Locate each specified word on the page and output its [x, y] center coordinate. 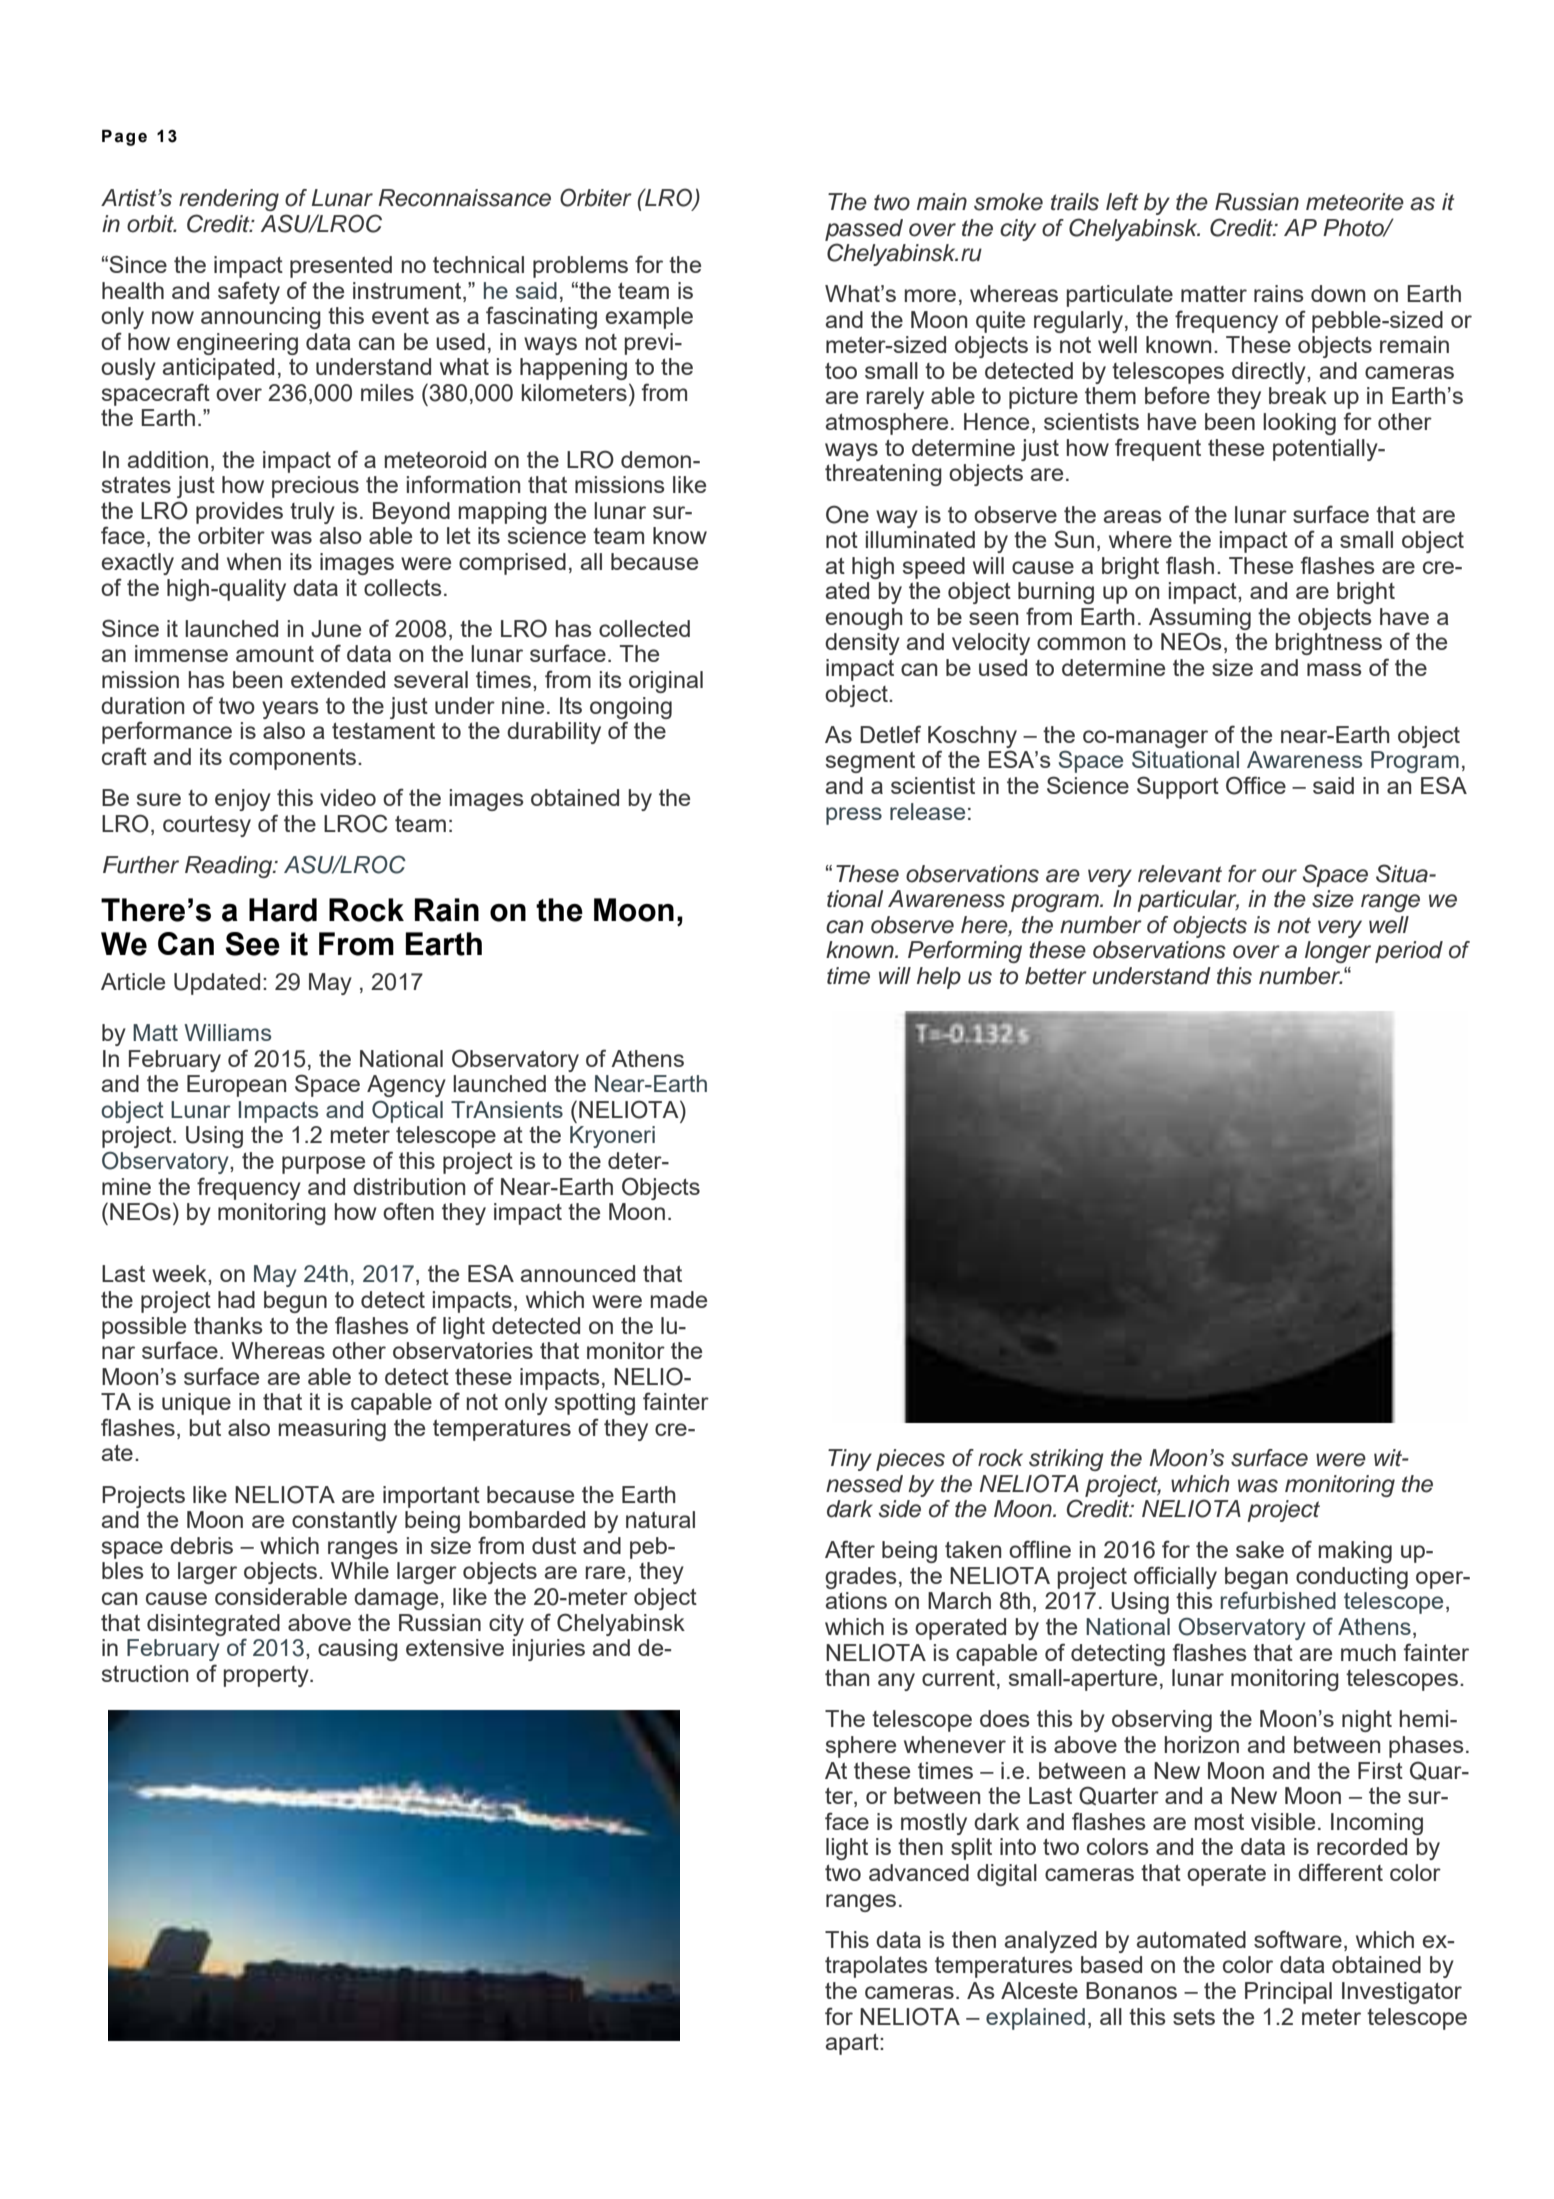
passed [864, 230]
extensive [455, 1647]
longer [1338, 952]
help [939, 978]
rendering [229, 200]
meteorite [1355, 202]
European [236, 1086]
